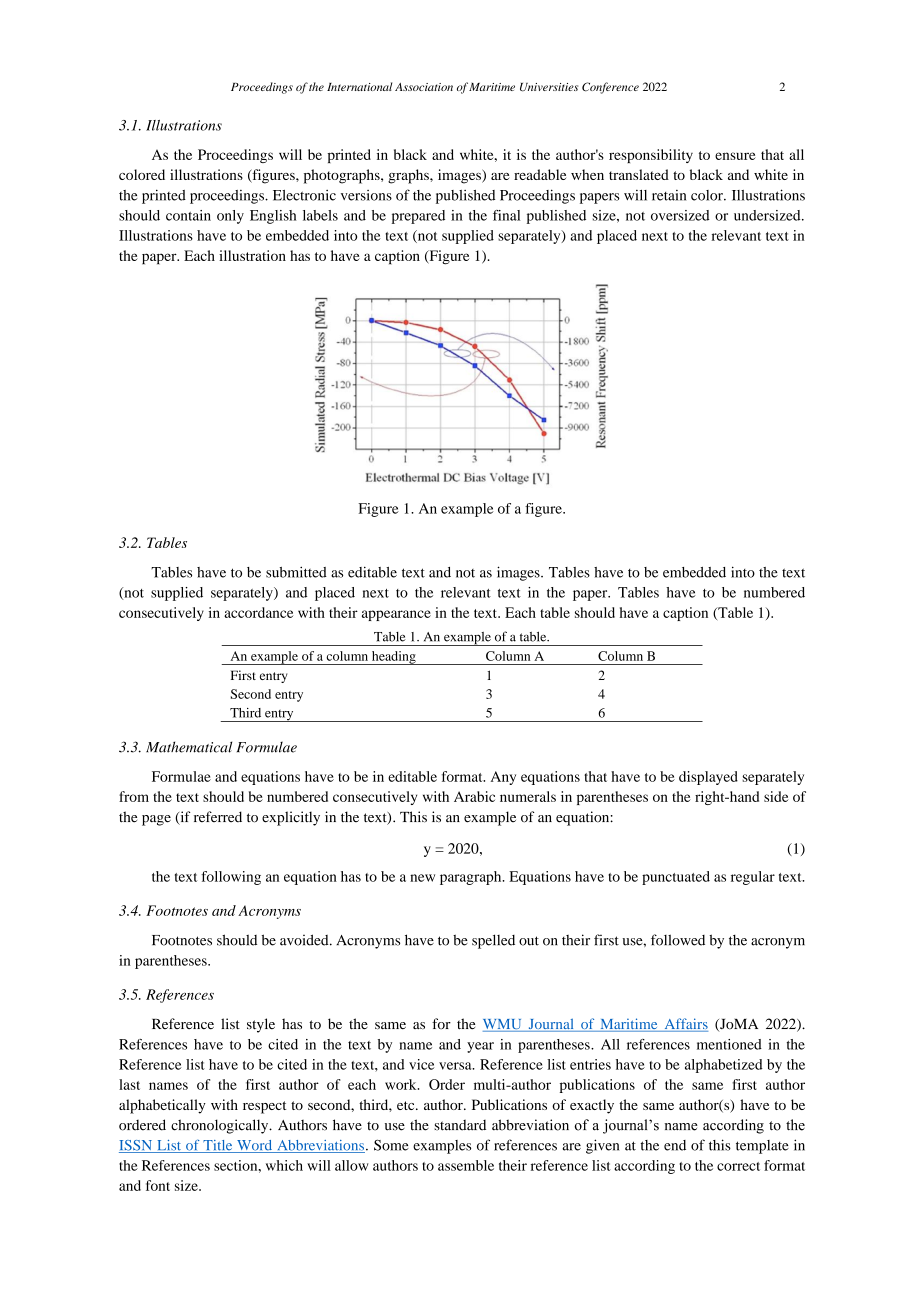 The height and width of the screenshot is (1308, 924). Describe the element at coordinates (218, 817) in the screenshot. I see `referred` at that location.
